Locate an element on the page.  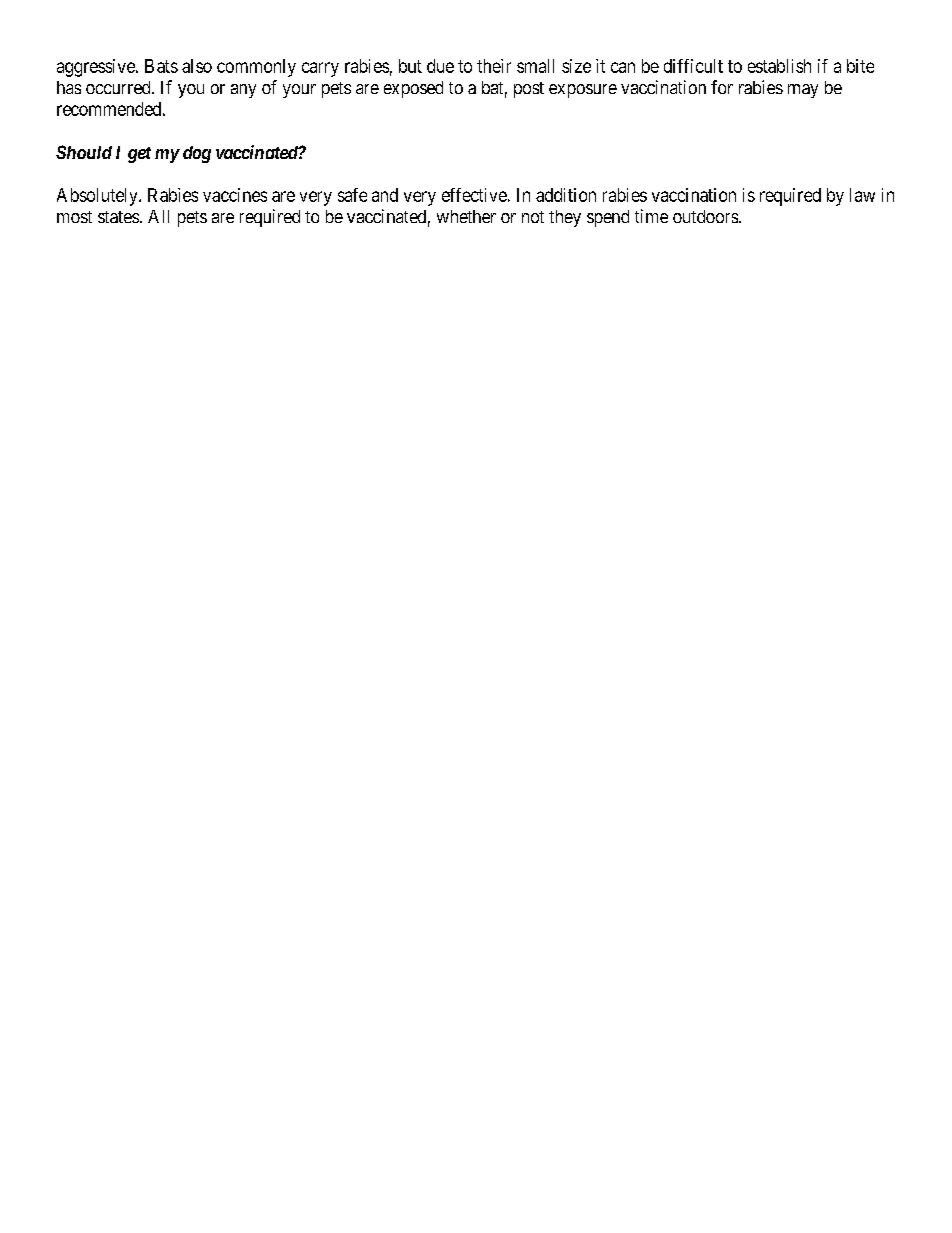
dog is located at coordinates (197, 154).
